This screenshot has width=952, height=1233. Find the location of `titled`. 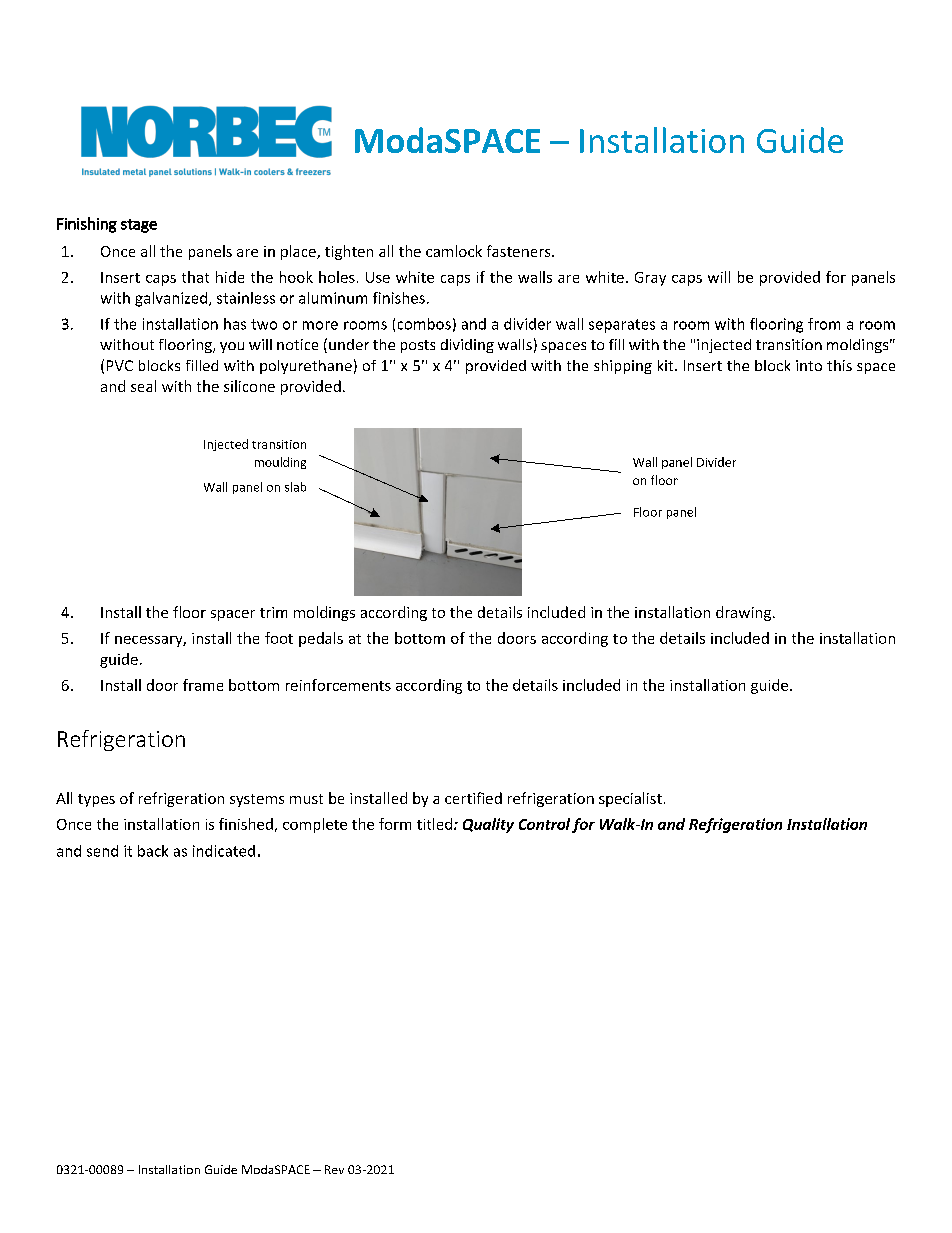

titled is located at coordinates (434, 824).
